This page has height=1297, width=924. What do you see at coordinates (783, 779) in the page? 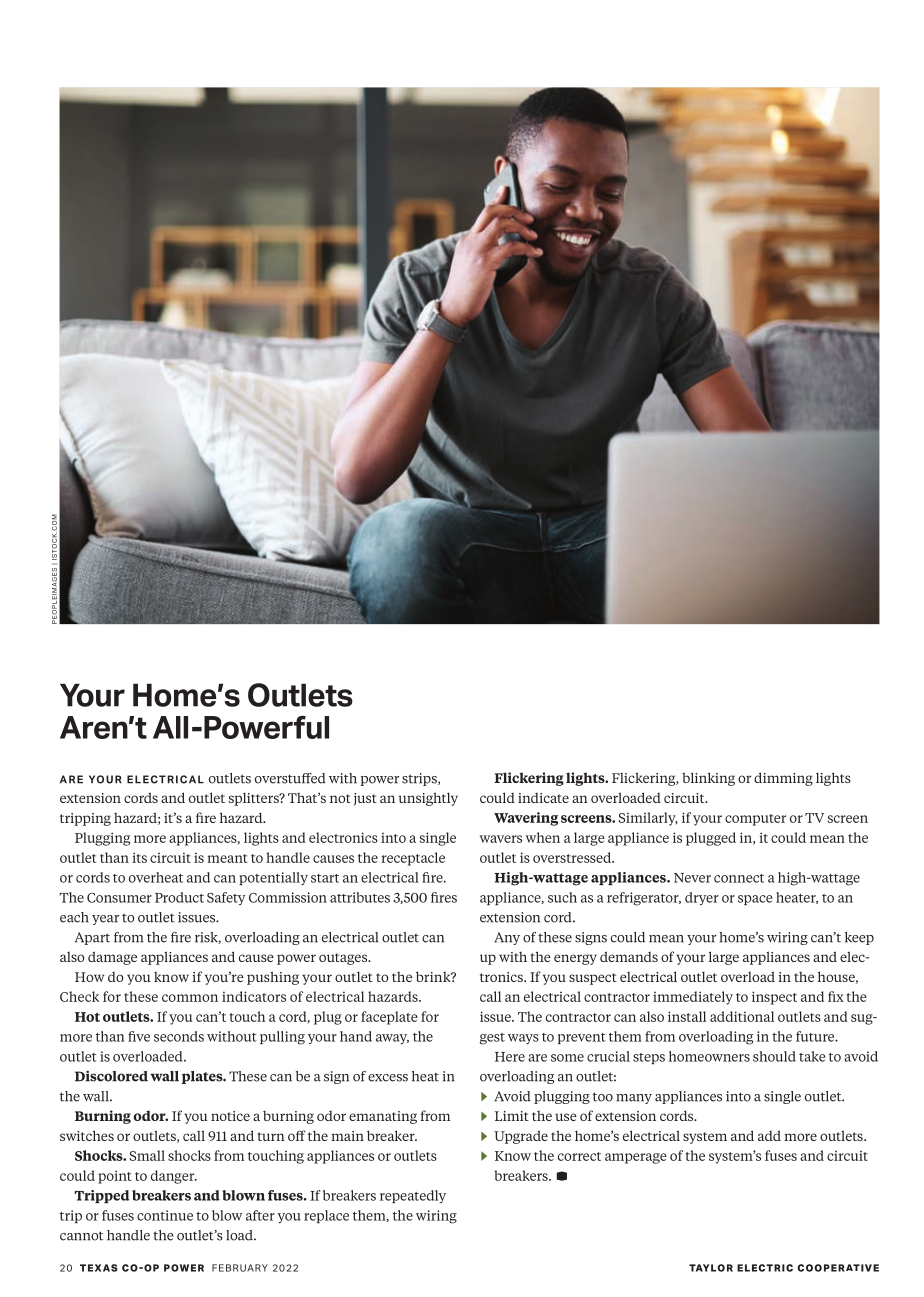
I see `dimming` at bounding box center [783, 779].
